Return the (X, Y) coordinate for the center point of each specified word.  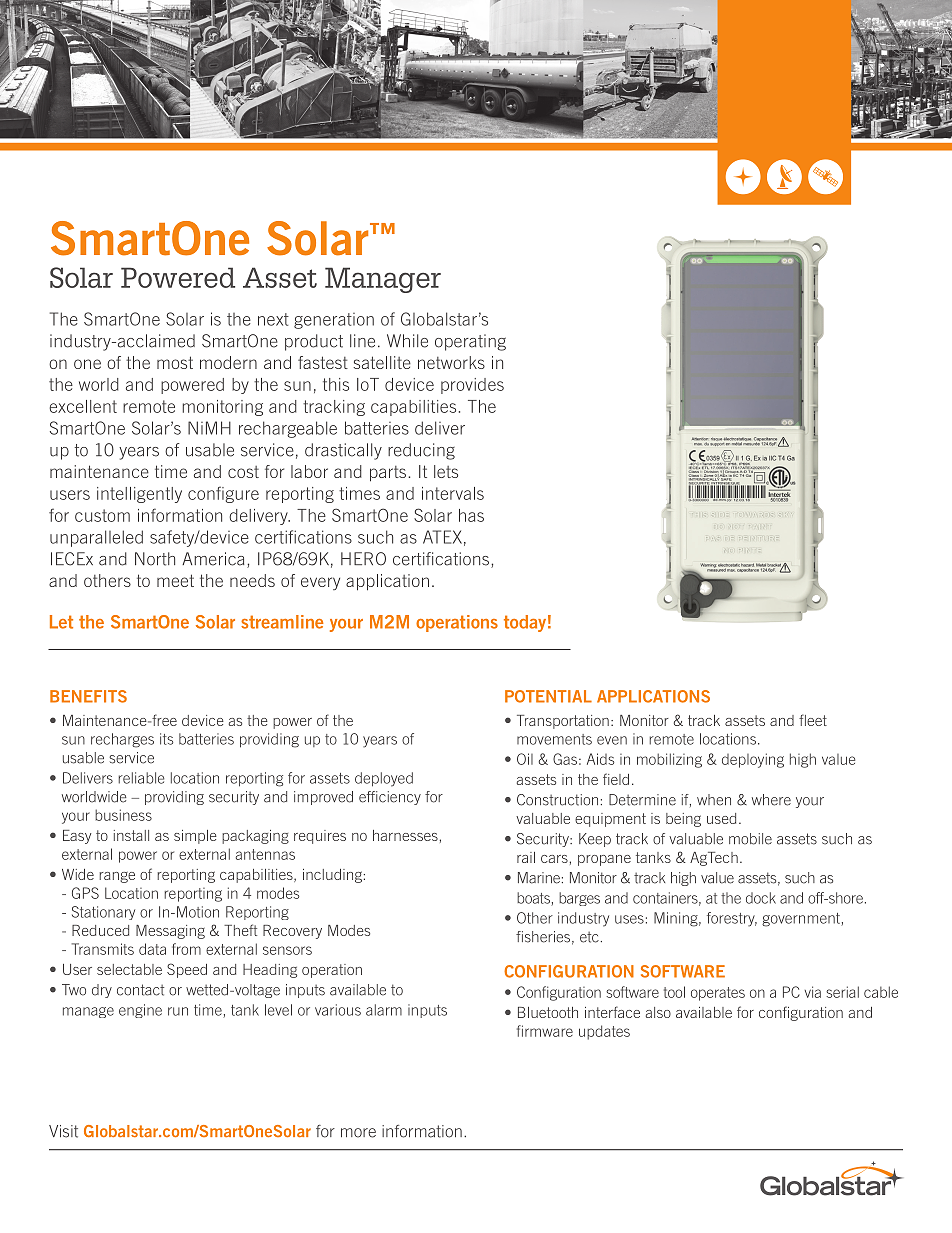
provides (472, 386)
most (175, 362)
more (358, 1133)
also (658, 1012)
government (802, 920)
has (471, 515)
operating (470, 342)
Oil (525, 759)
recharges (122, 740)
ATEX (442, 537)
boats (534, 899)
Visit (63, 1131)
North (155, 559)
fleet (813, 720)
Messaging (170, 932)
